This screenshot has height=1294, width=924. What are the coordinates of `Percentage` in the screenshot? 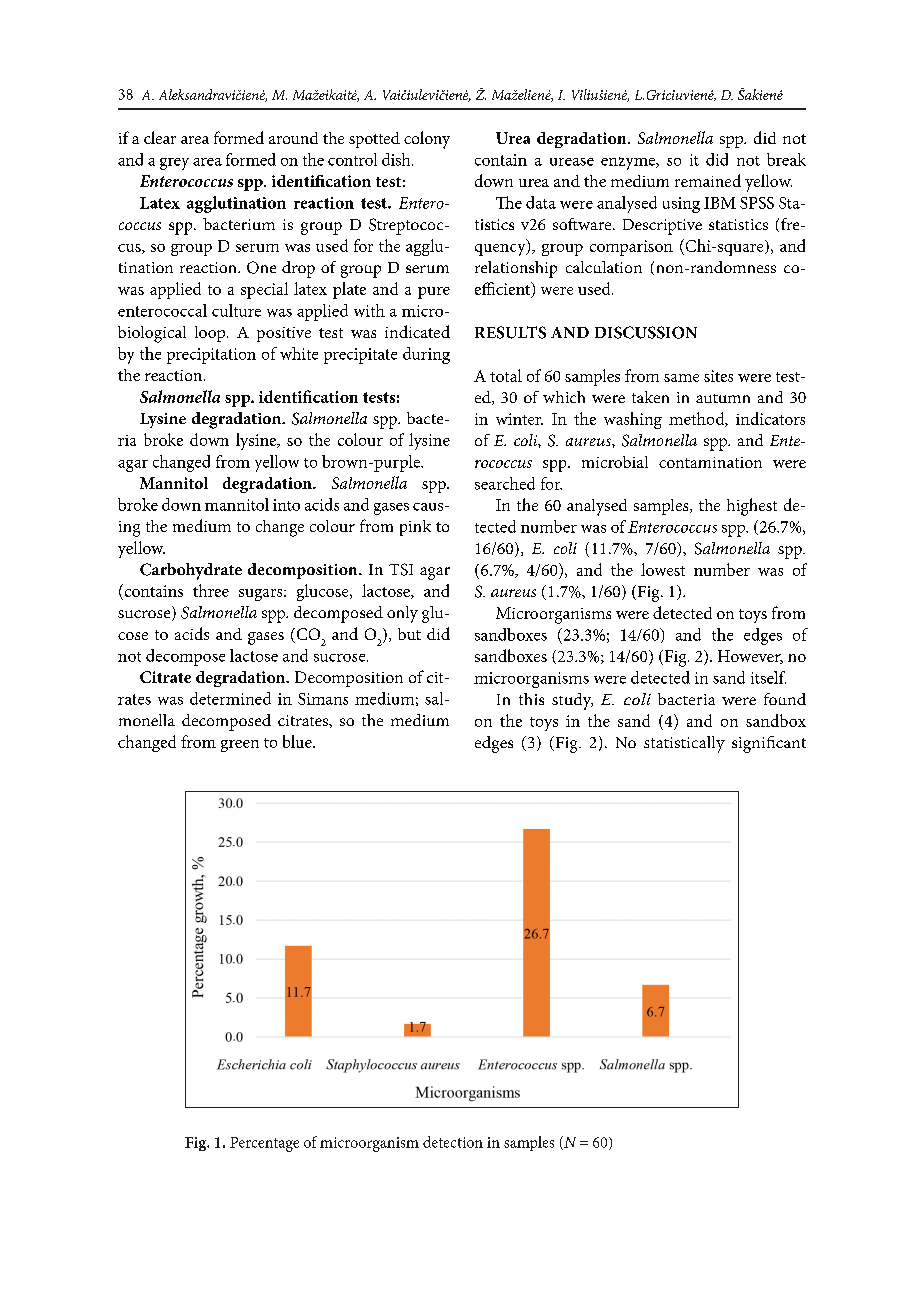 It's located at (264, 1144).
